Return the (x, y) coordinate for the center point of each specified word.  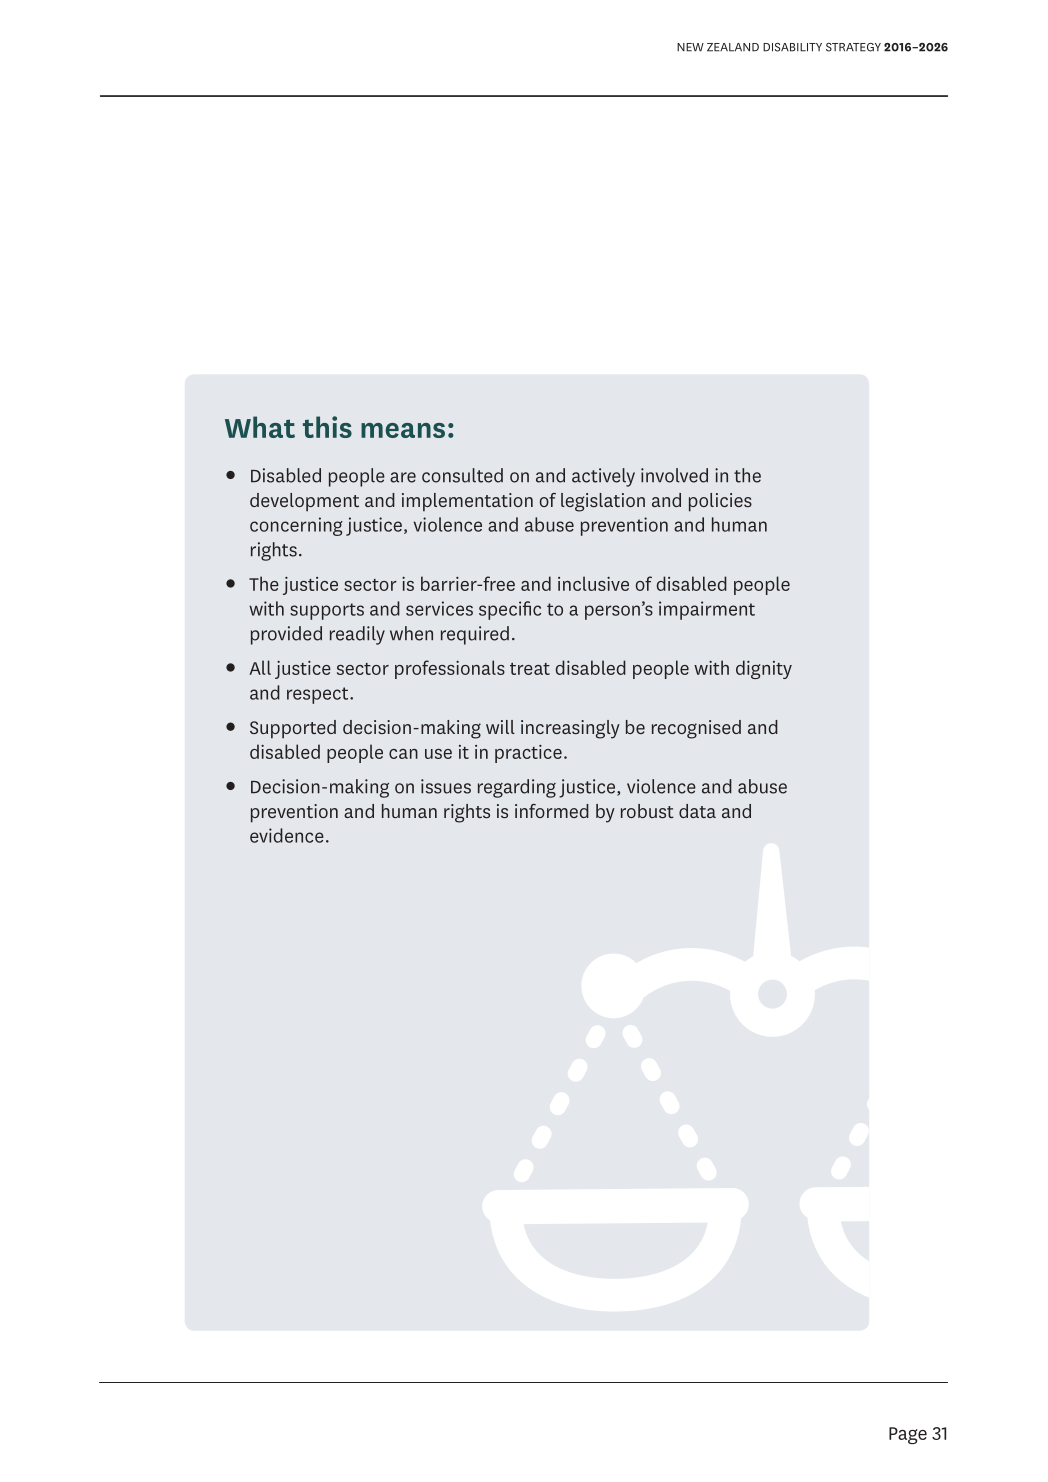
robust (647, 811)
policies (720, 502)
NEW (690, 47)
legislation (603, 502)
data (697, 811)
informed (552, 811)
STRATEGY (853, 47)
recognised (696, 729)
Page (908, 1435)
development (304, 502)
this (327, 427)
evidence (287, 835)
